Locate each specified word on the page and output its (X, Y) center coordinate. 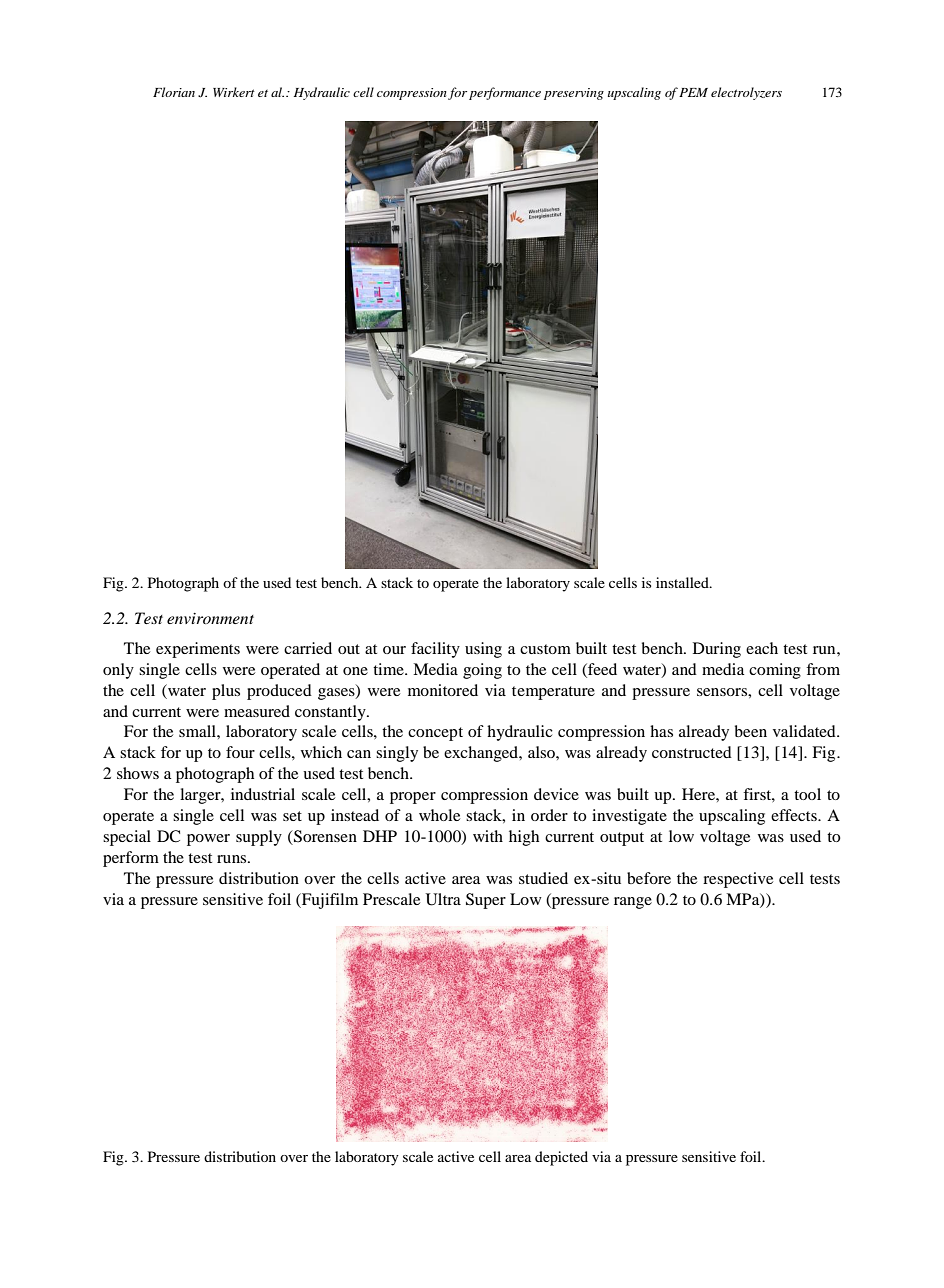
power (208, 840)
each (762, 648)
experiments (198, 650)
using (483, 650)
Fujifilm (329, 901)
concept (435, 734)
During (717, 650)
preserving (574, 94)
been (751, 731)
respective (738, 880)
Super (486, 901)
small (198, 731)
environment (210, 618)
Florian (174, 92)
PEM (693, 92)
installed (683, 582)
